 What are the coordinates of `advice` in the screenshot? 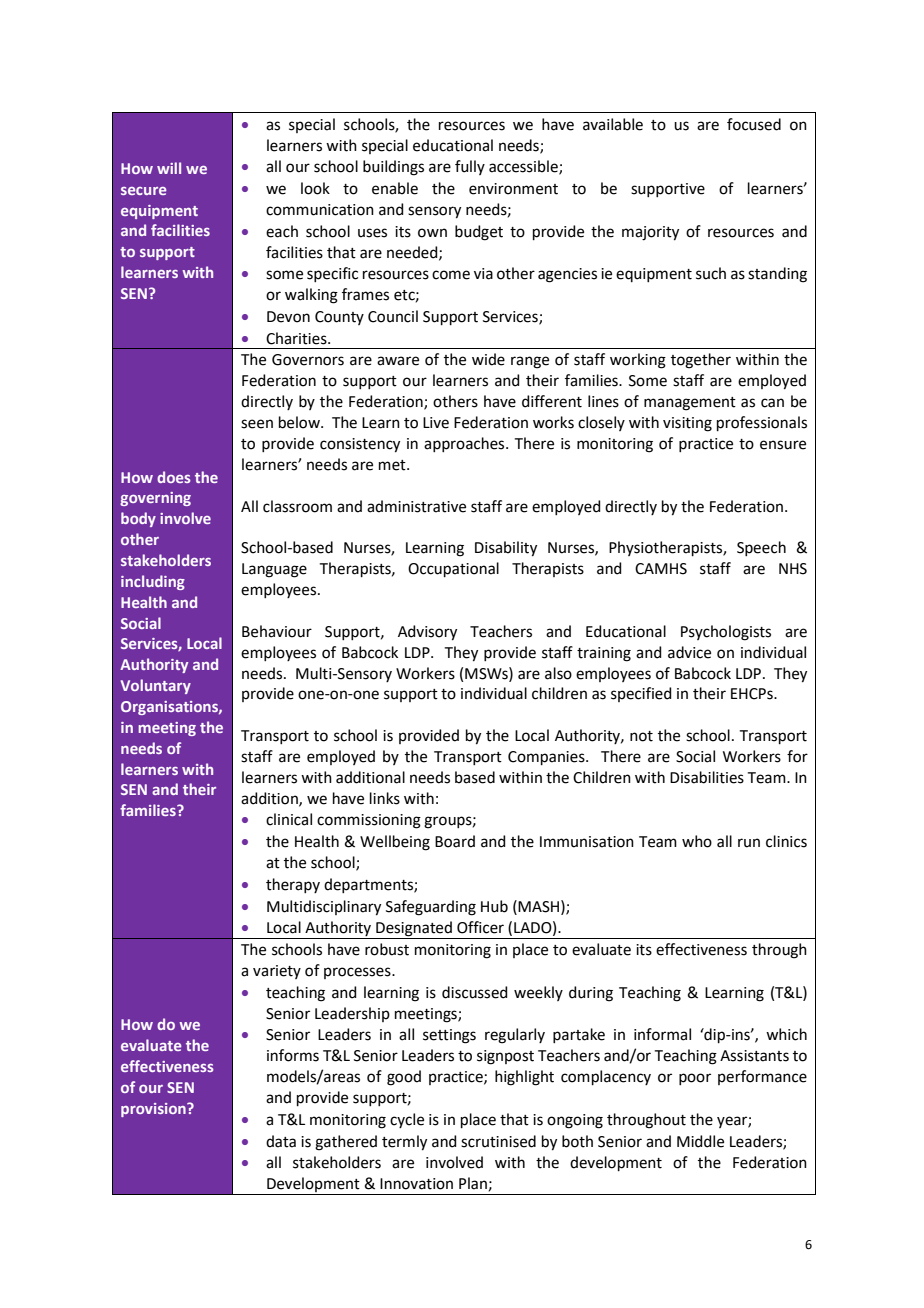 It's located at (689, 652).
